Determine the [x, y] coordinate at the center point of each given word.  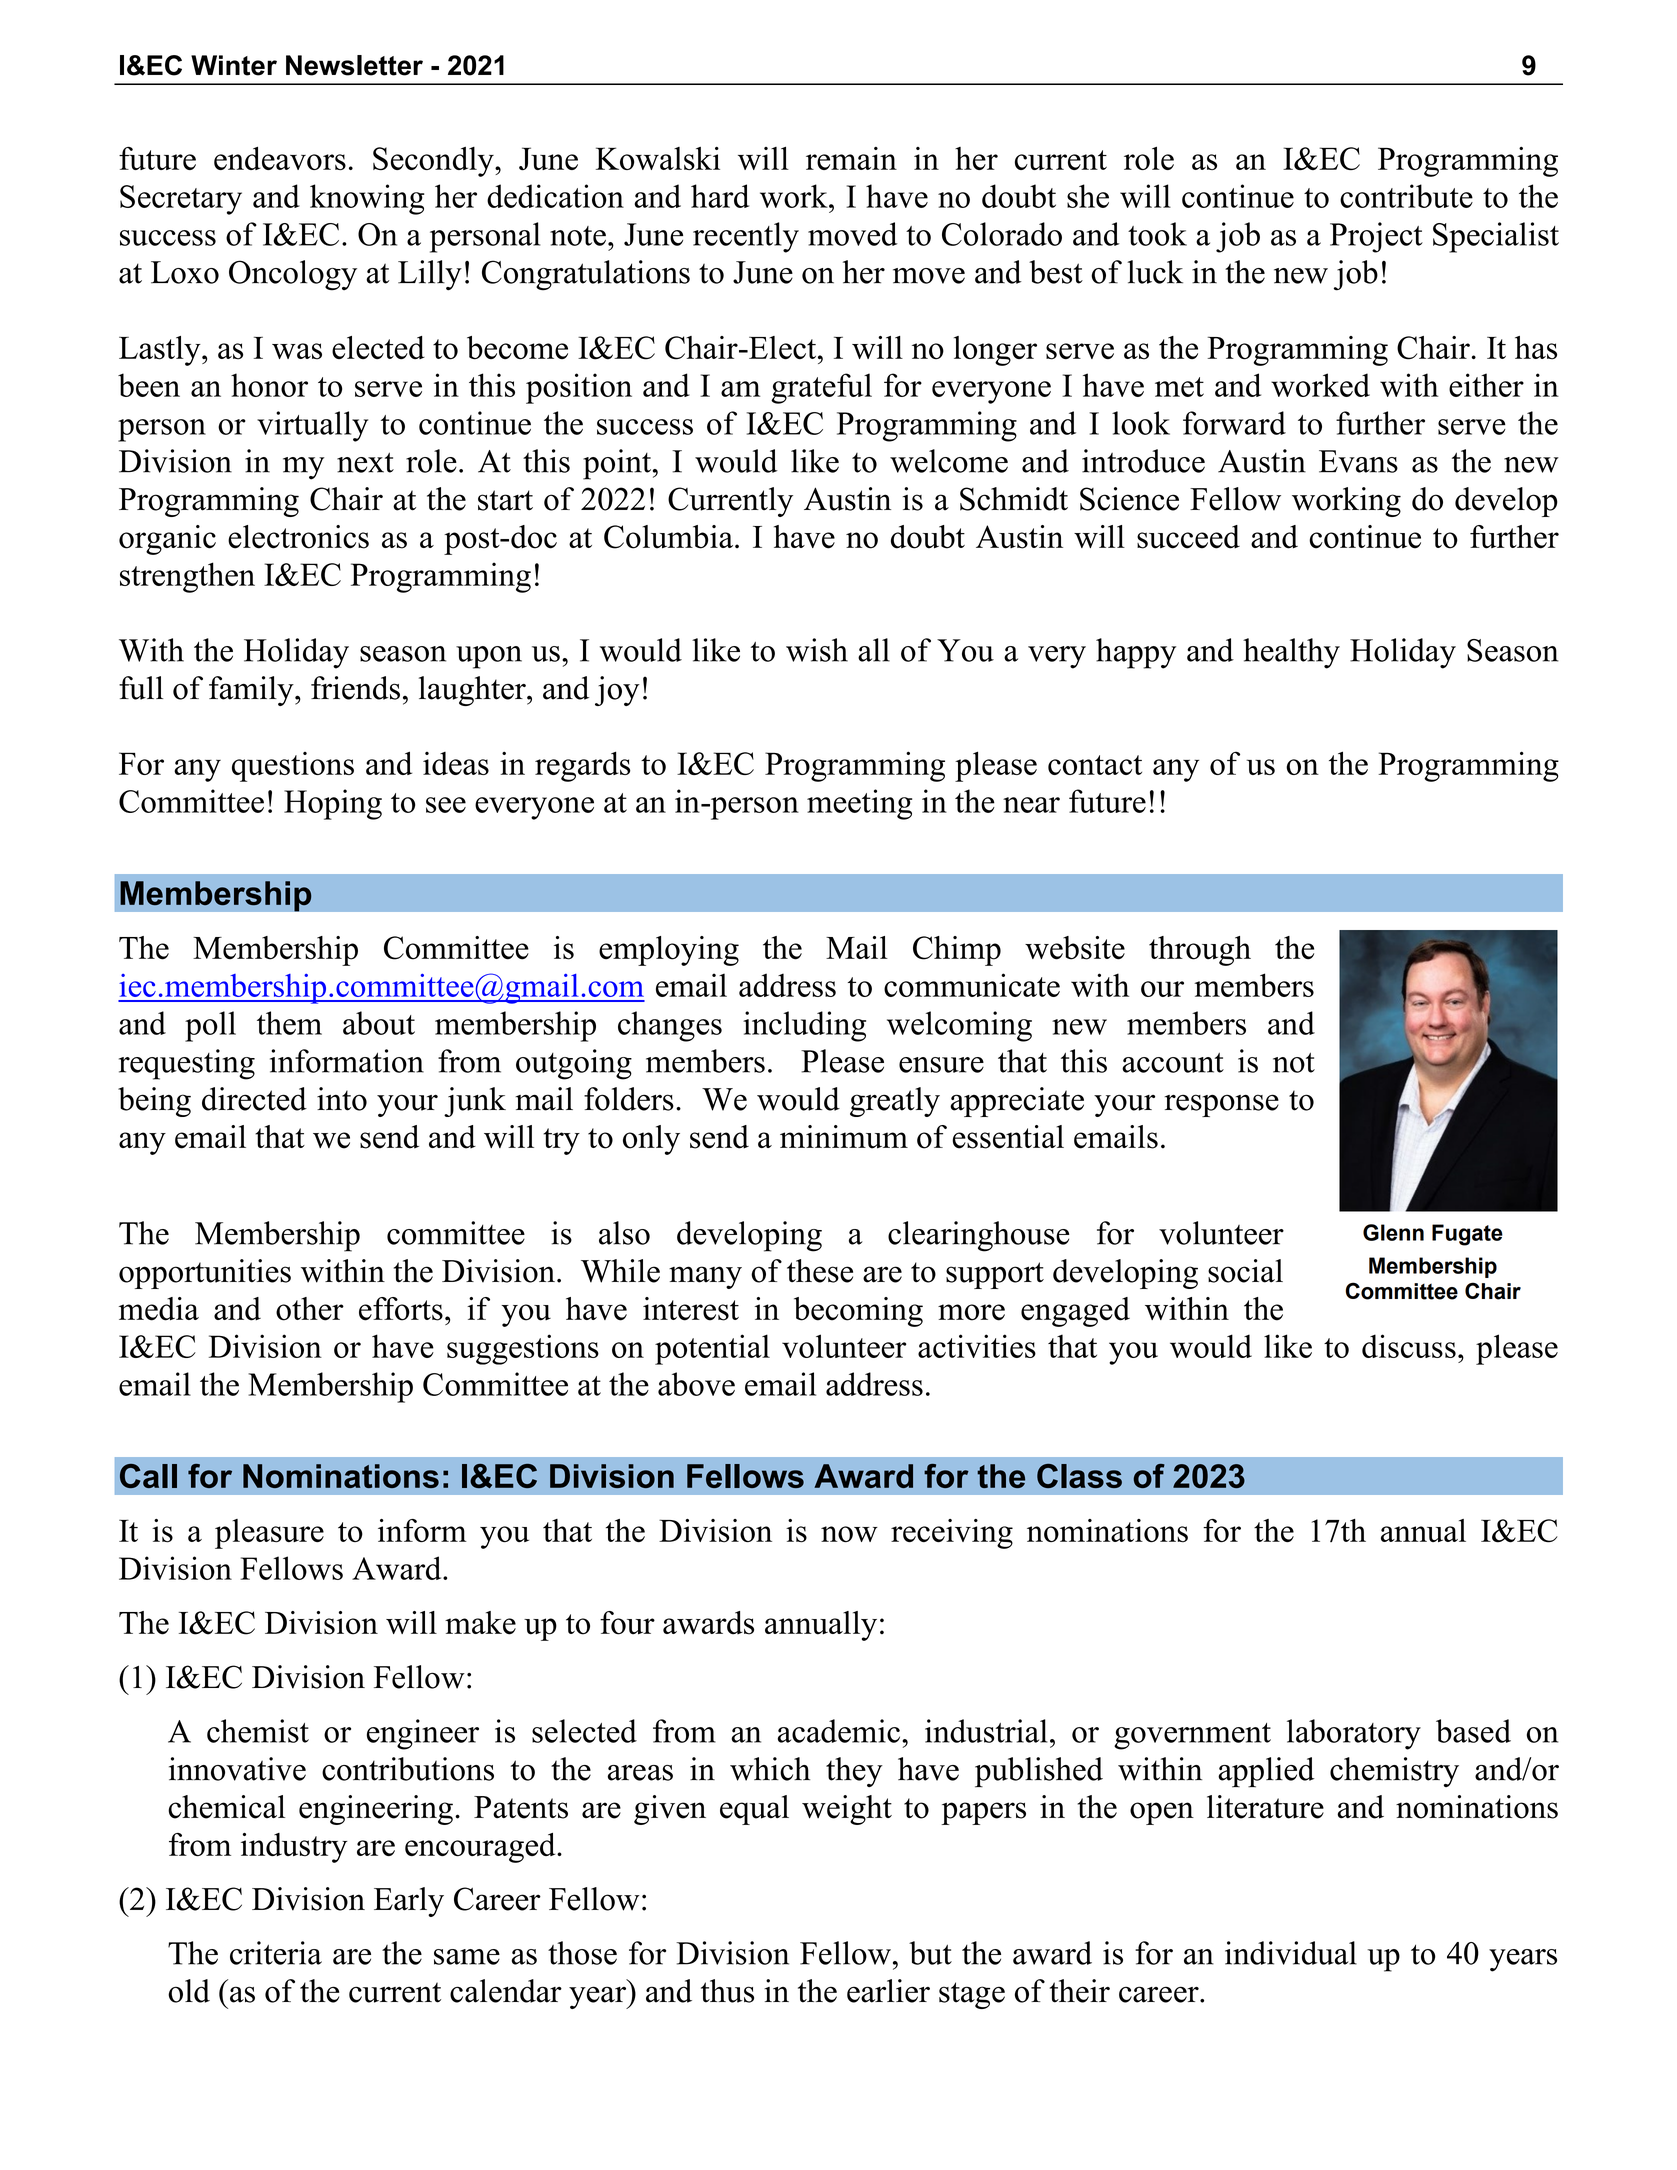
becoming [858, 1312]
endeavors [280, 158]
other [310, 1309]
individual [1291, 1953]
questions [293, 767]
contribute [1406, 196]
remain [851, 158]
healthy [1291, 653]
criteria [276, 1953]
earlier [888, 1991]
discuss [1409, 1346]
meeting [859, 804]
